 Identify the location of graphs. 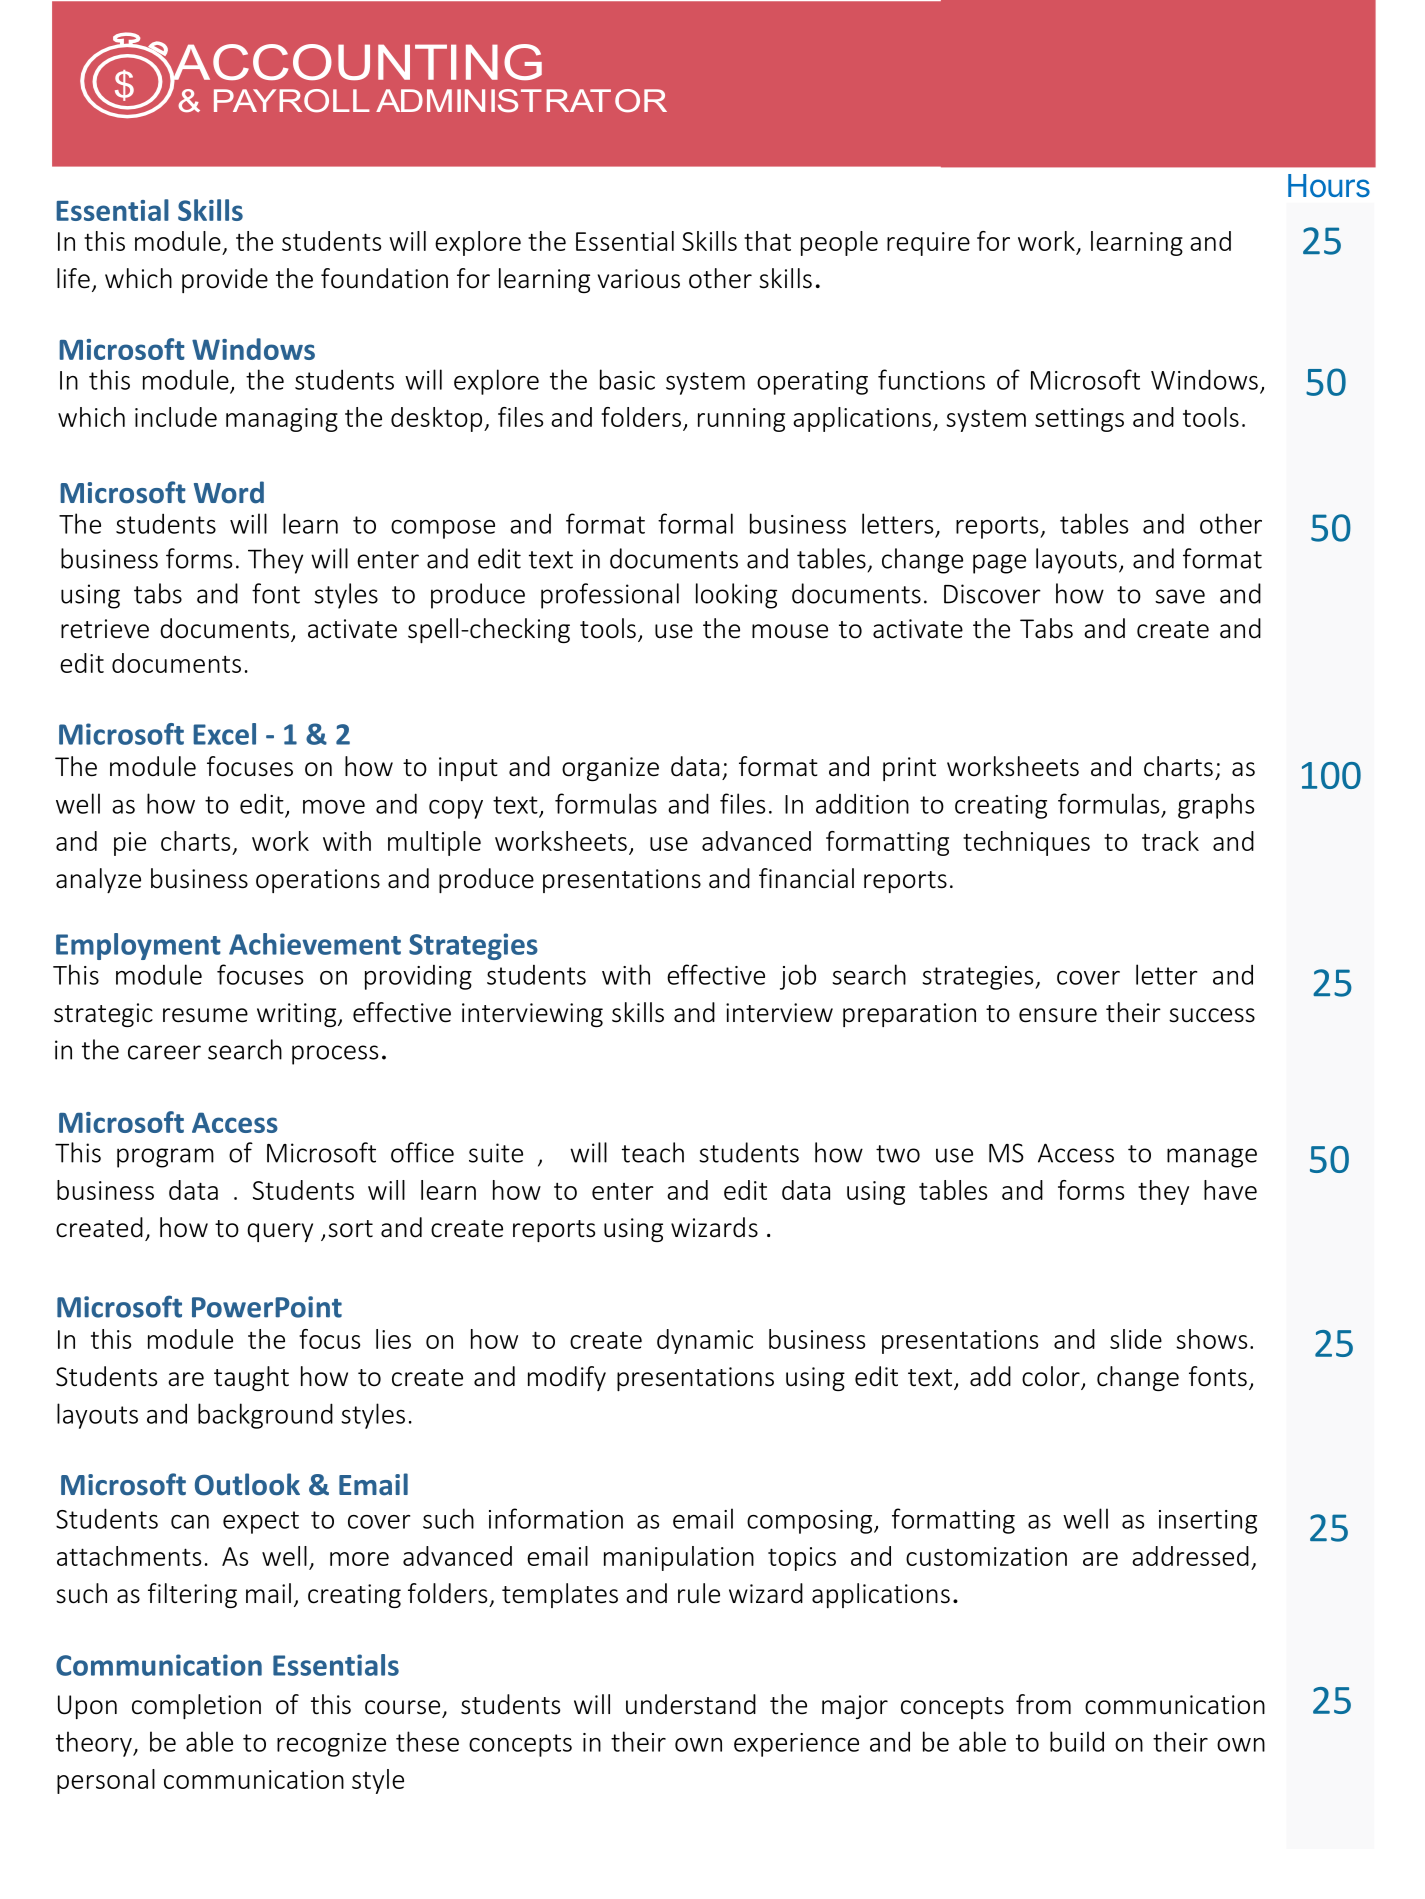
(1216, 806).
